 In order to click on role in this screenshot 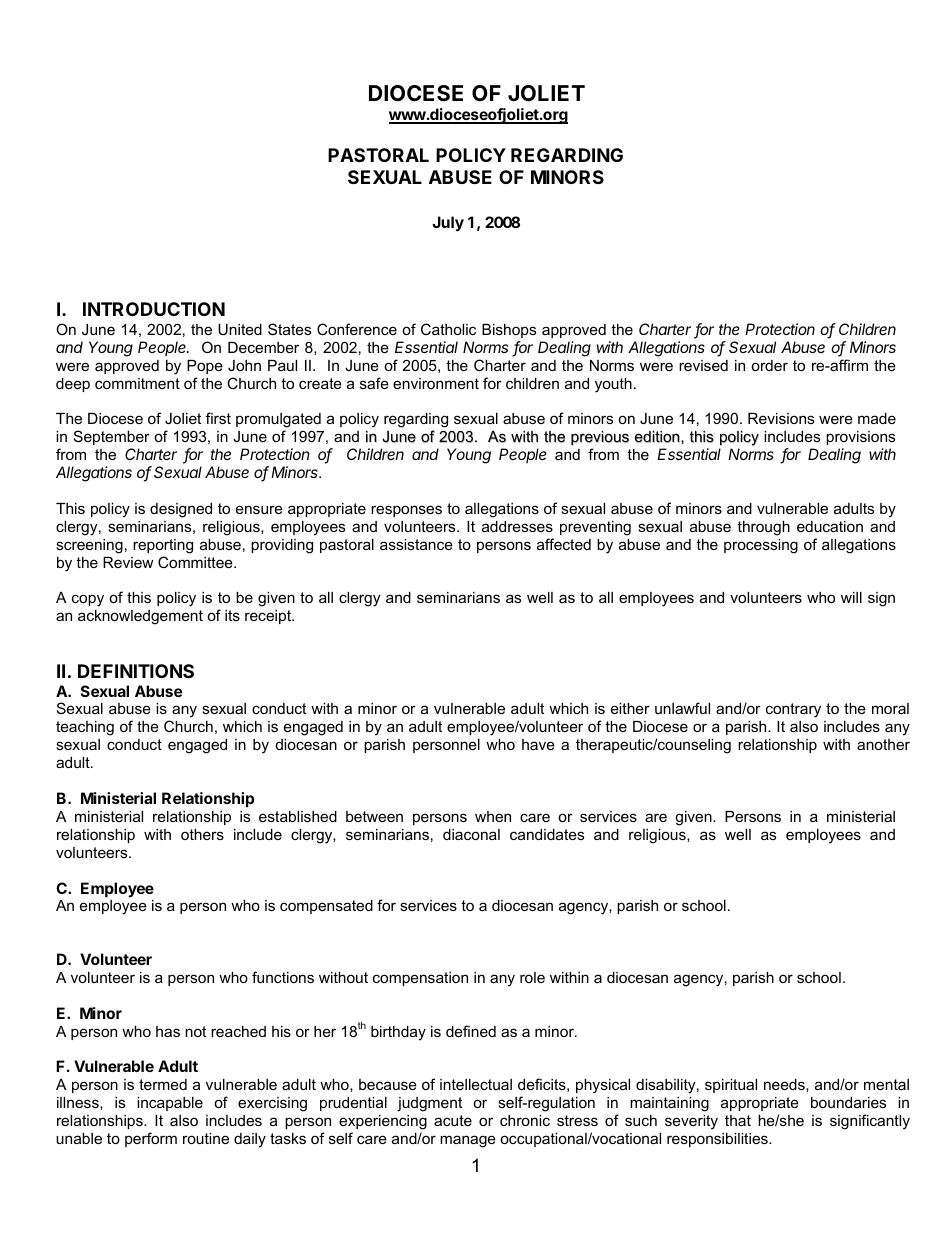, I will do `click(532, 977)`.
